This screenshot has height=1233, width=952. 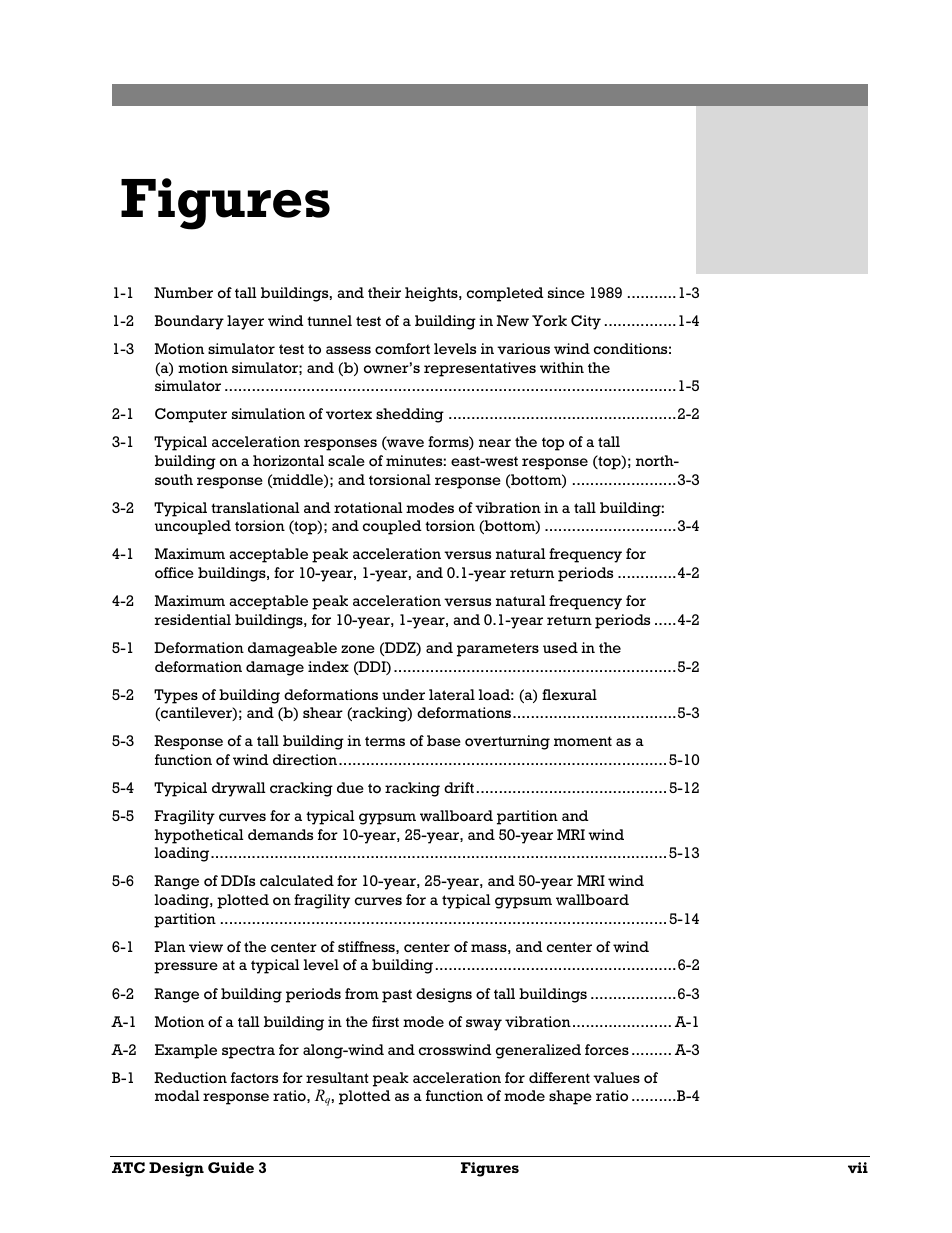 What do you see at coordinates (231, 1167) in the screenshot?
I see `Guide` at bounding box center [231, 1167].
